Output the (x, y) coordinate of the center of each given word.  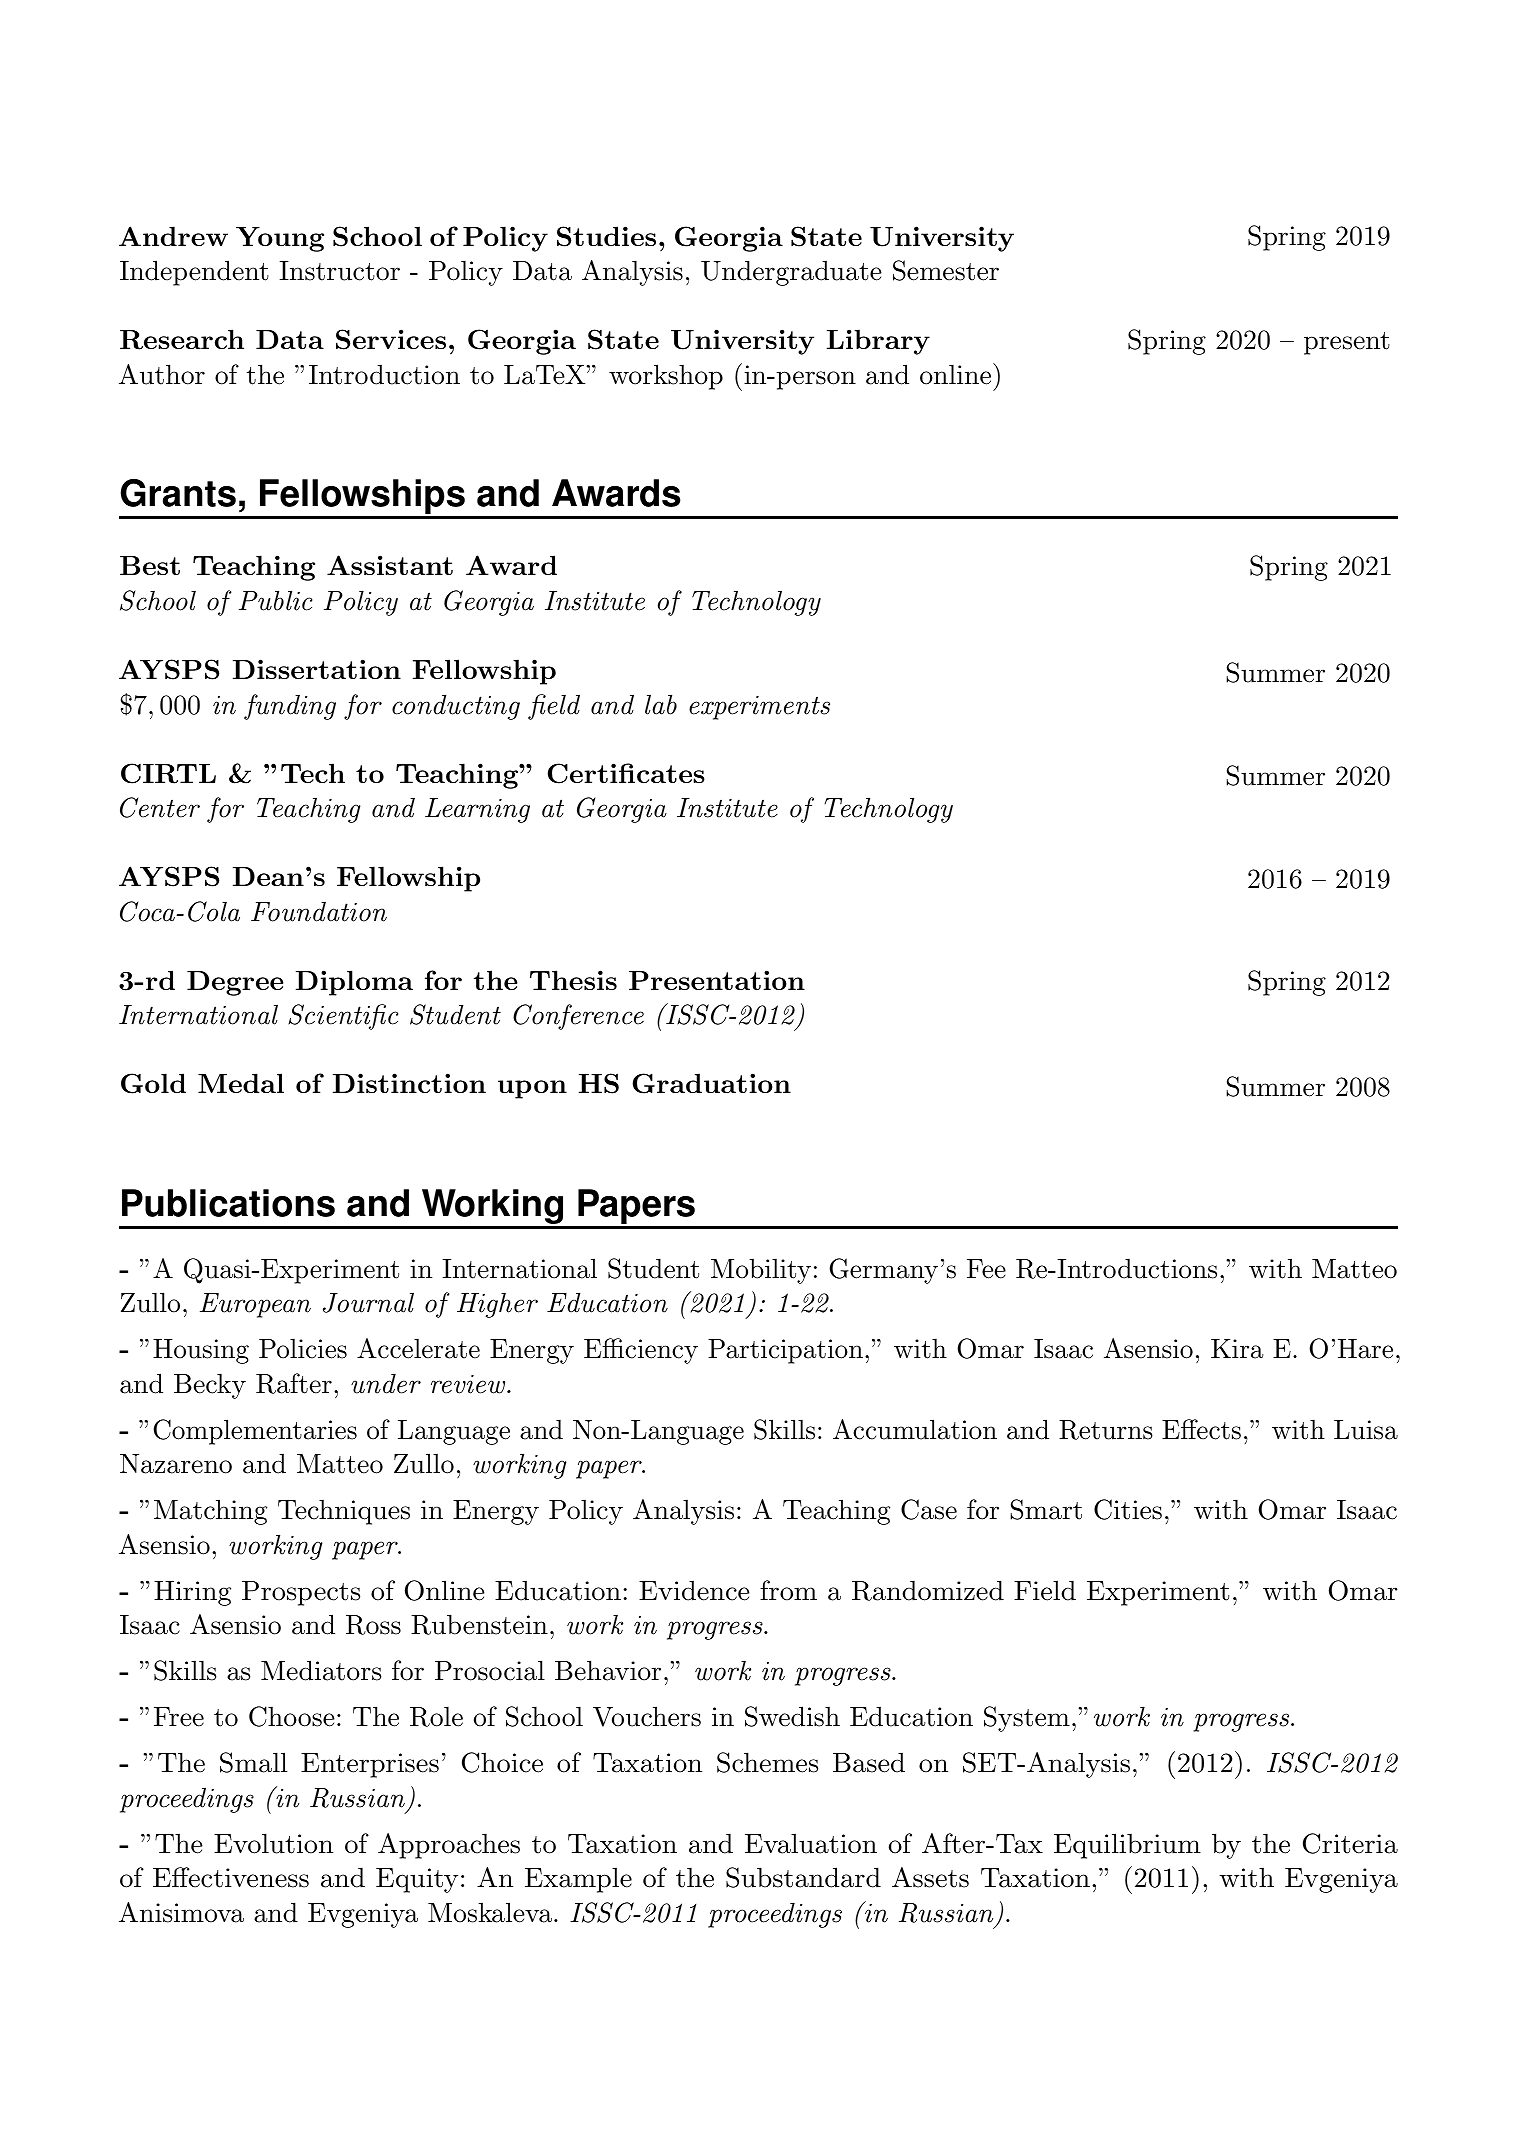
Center (160, 807)
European (255, 1305)
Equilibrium (1127, 1846)
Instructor (340, 271)
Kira (1237, 1349)
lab (661, 704)
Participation (785, 1351)
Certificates (626, 773)
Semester (946, 270)
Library (878, 342)
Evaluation (811, 1843)
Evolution (273, 1843)
